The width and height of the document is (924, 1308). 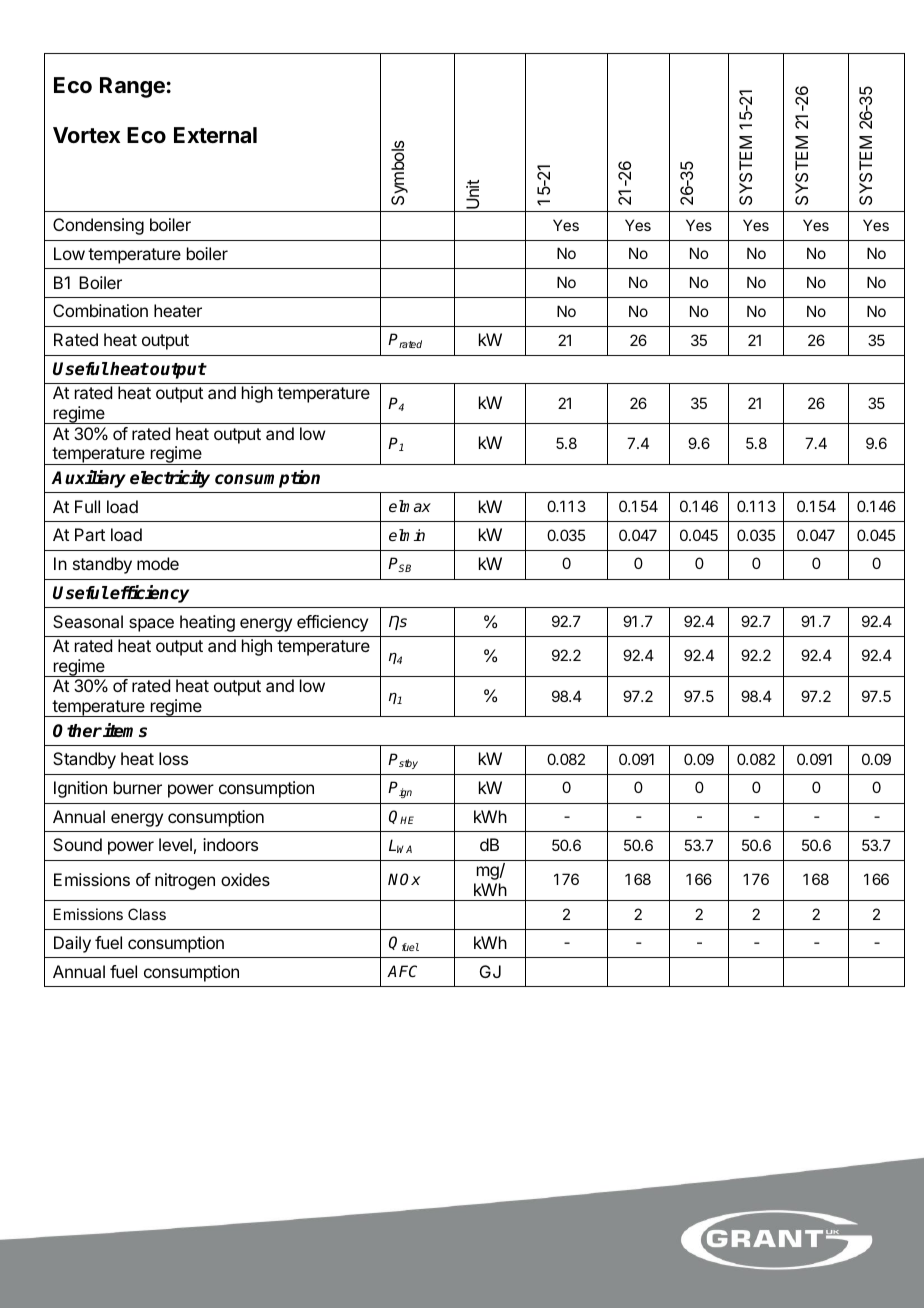 I want to click on oxides, so click(x=245, y=879).
